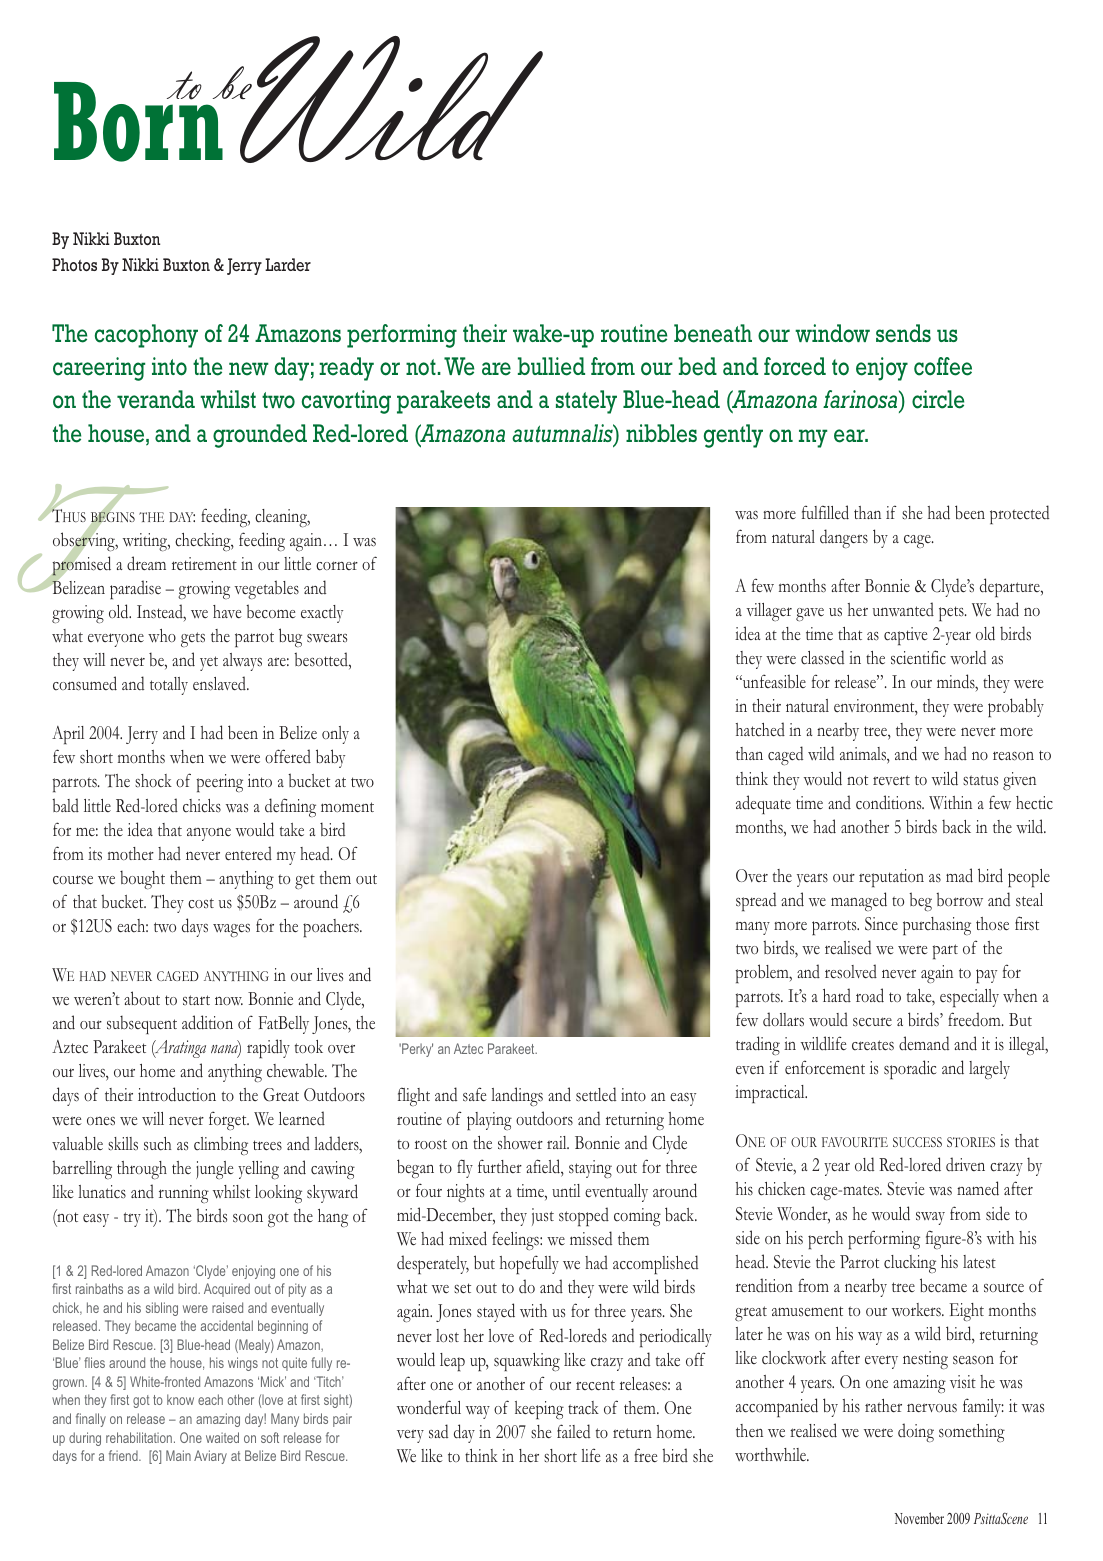 The width and height of the screenshot is (1103, 1561). Describe the element at coordinates (903, 333) in the screenshot. I see `sends` at that location.
